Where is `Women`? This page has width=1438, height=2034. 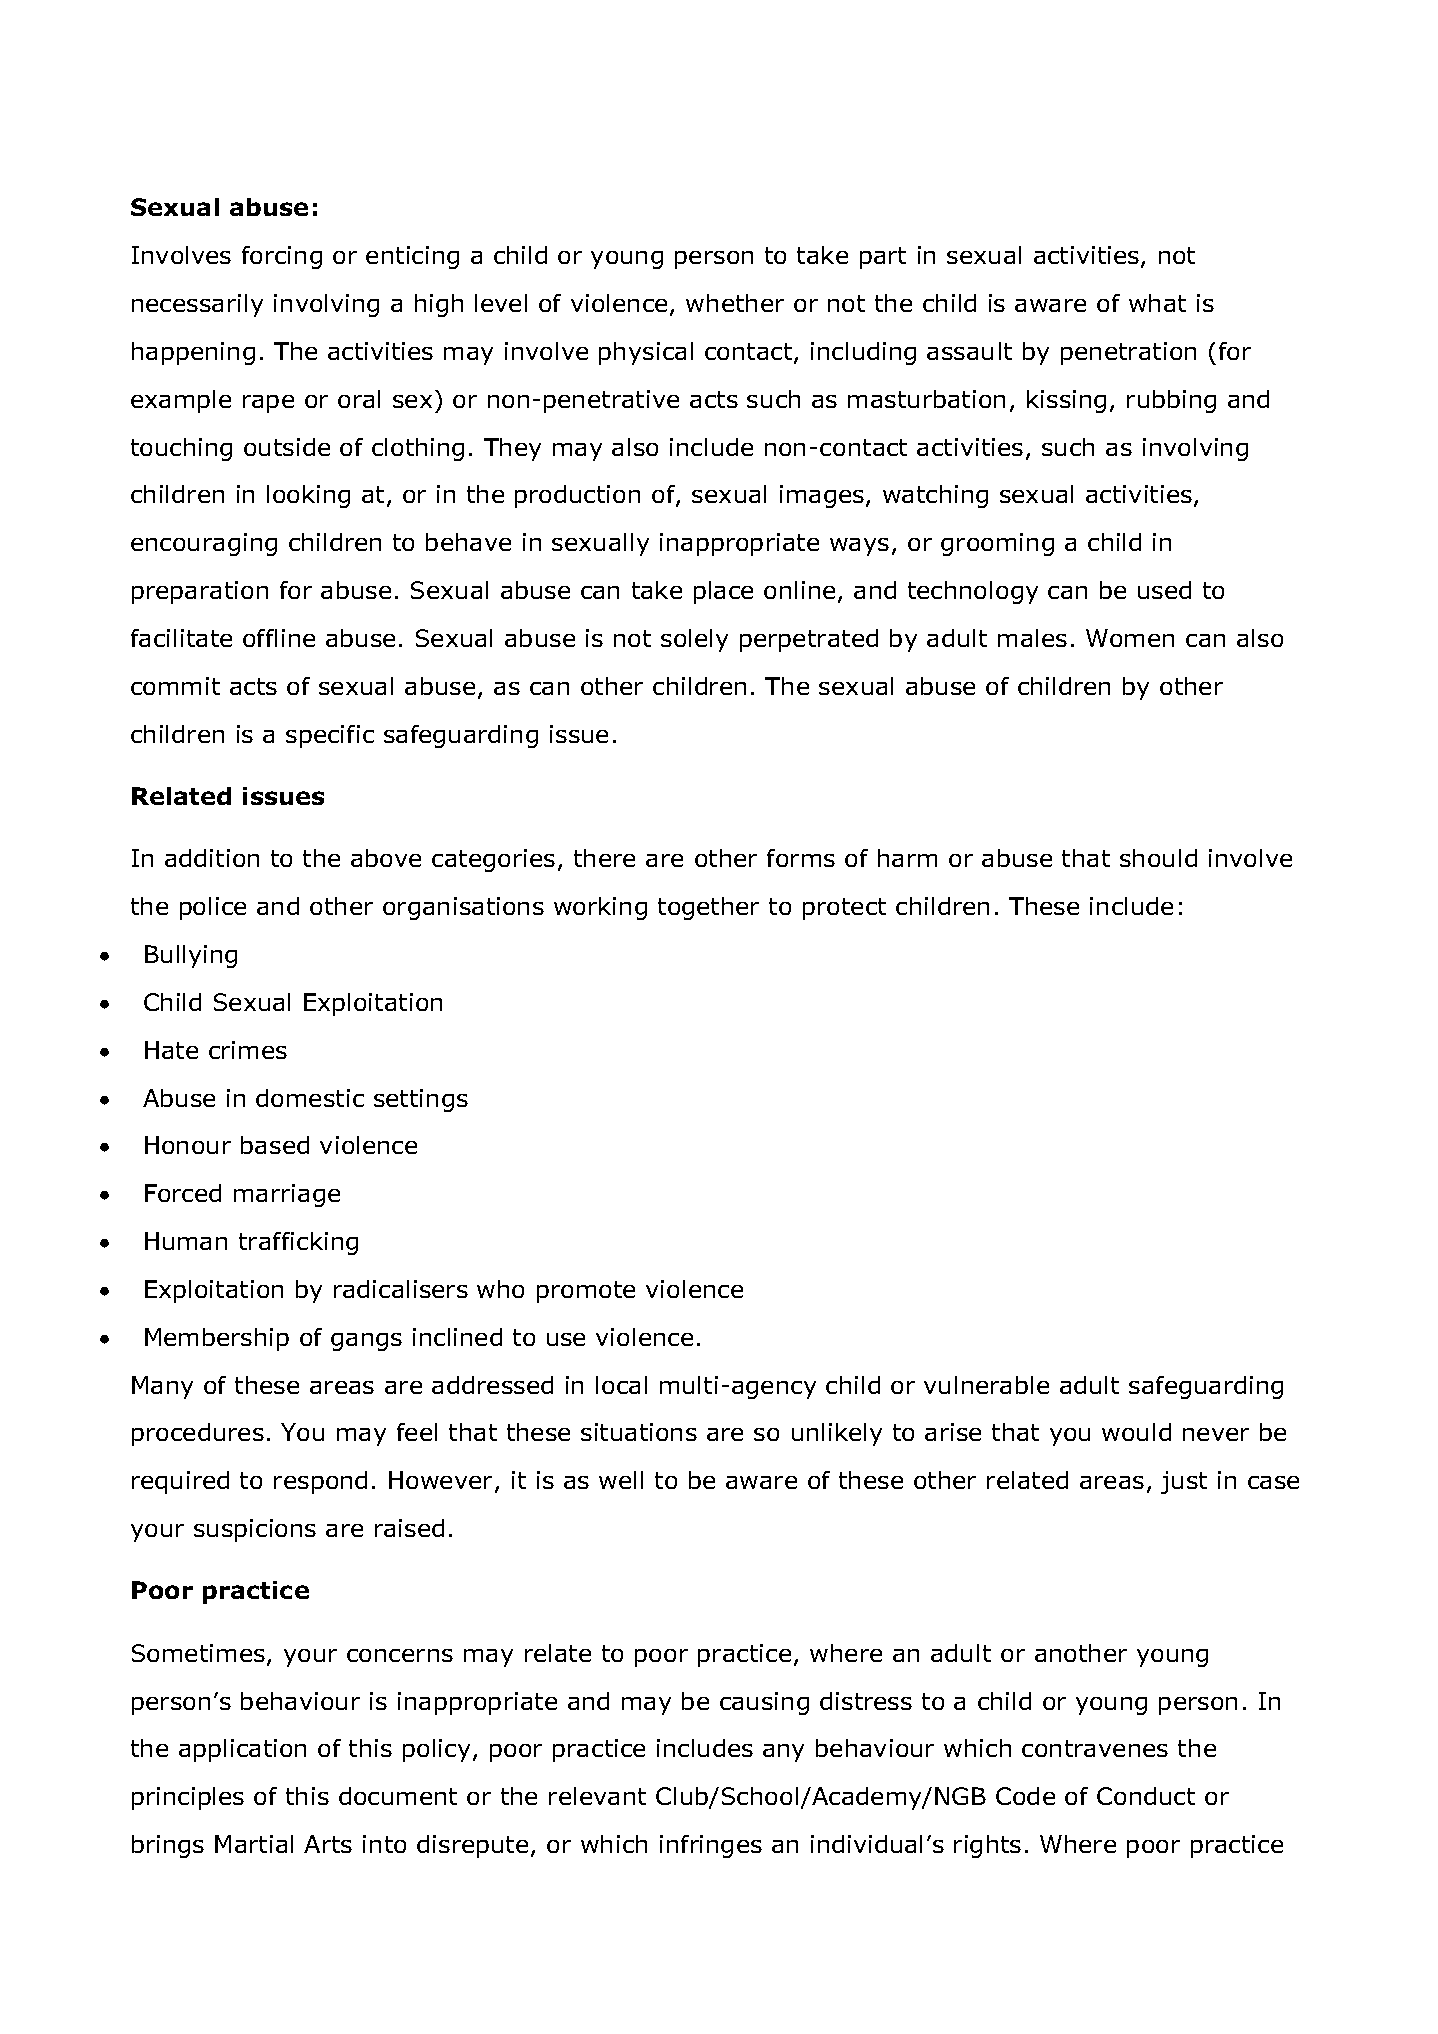
Women is located at coordinates (1130, 638).
